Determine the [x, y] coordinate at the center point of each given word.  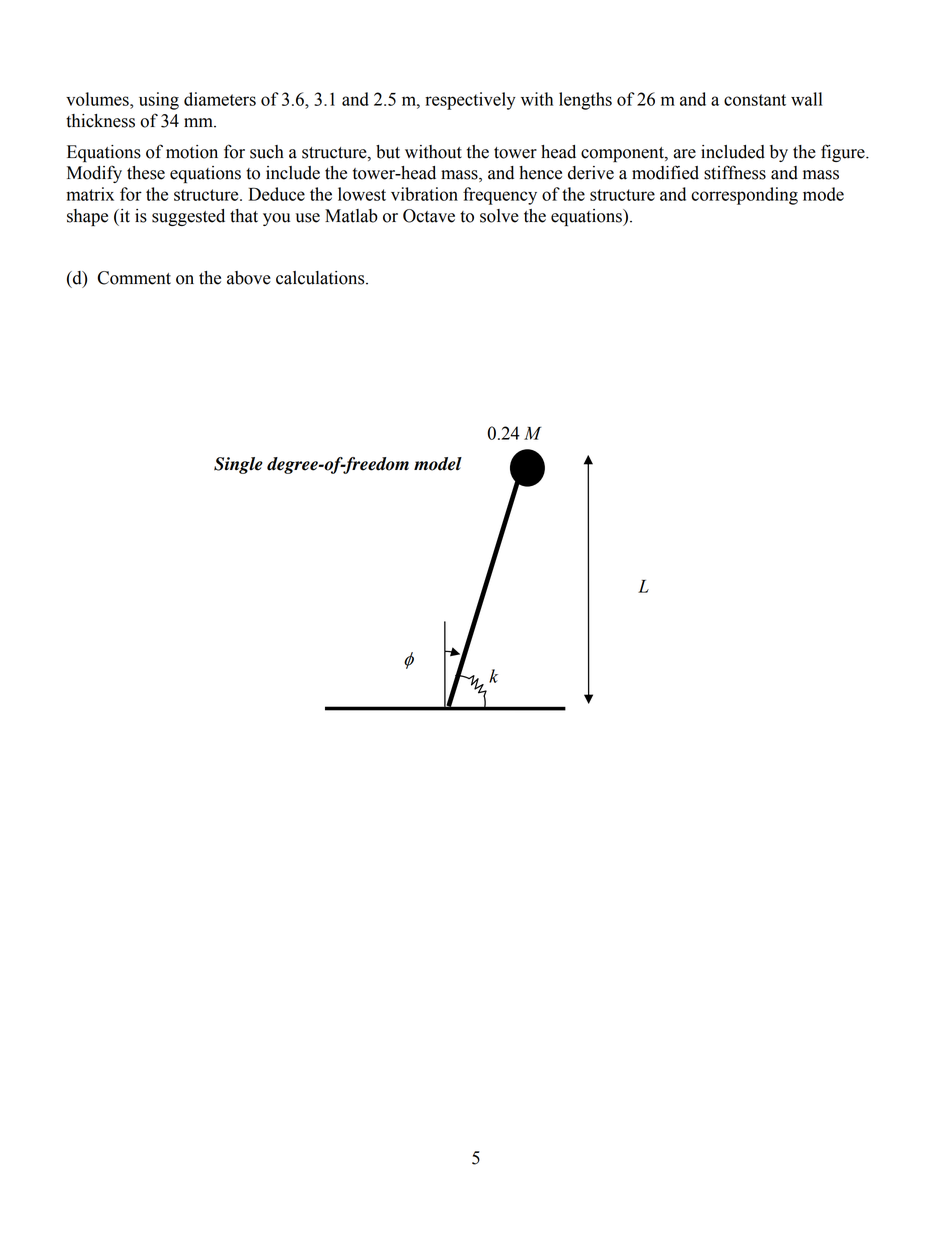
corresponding [744, 196]
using [159, 101]
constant [755, 100]
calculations [321, 278]
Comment [134, 278]
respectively [470, 101]
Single [238, 465]
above [249, 278]
